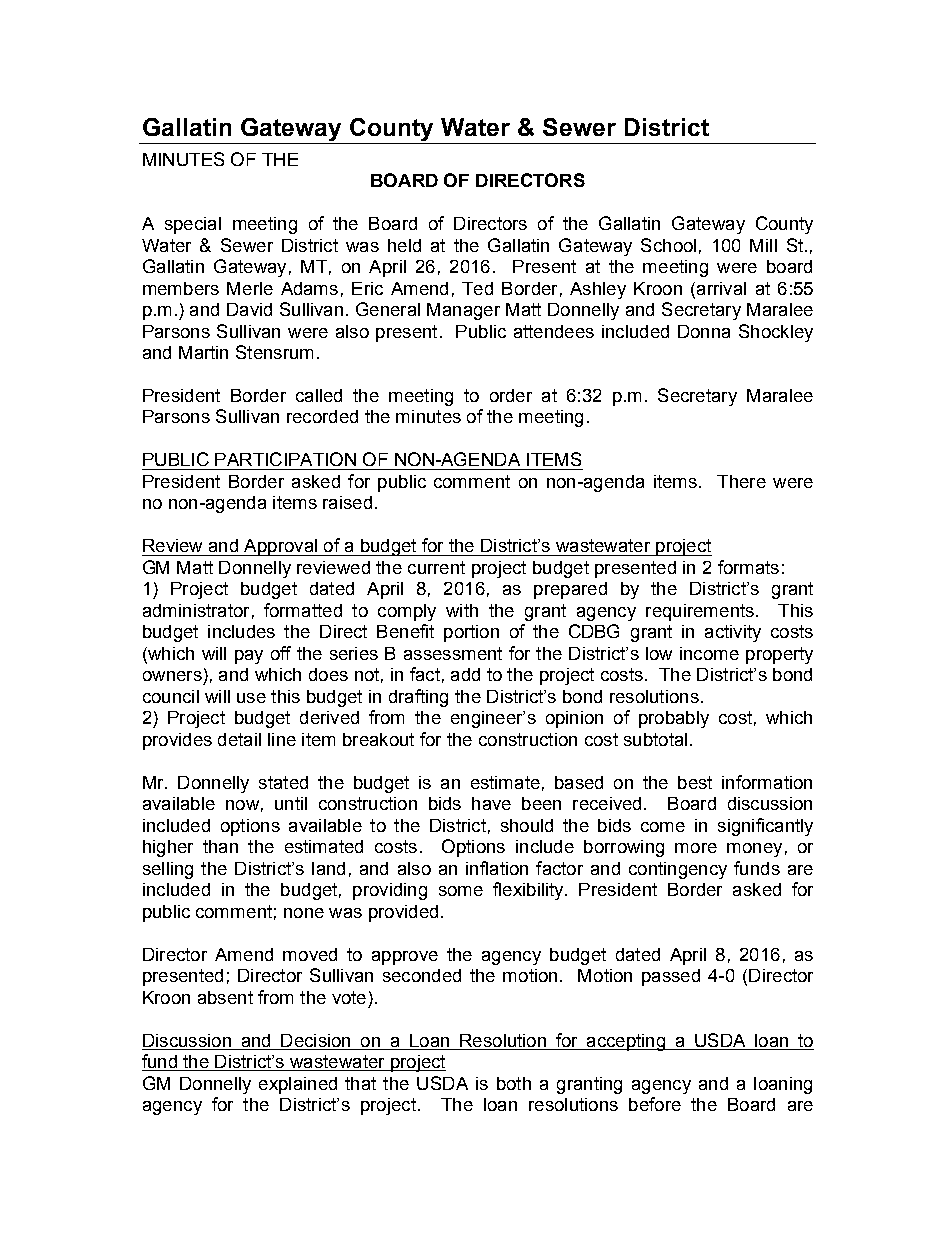  What do you see at coordinates (250, 288) in the document?
I see `Merle` at bounding box center [250, 288].
